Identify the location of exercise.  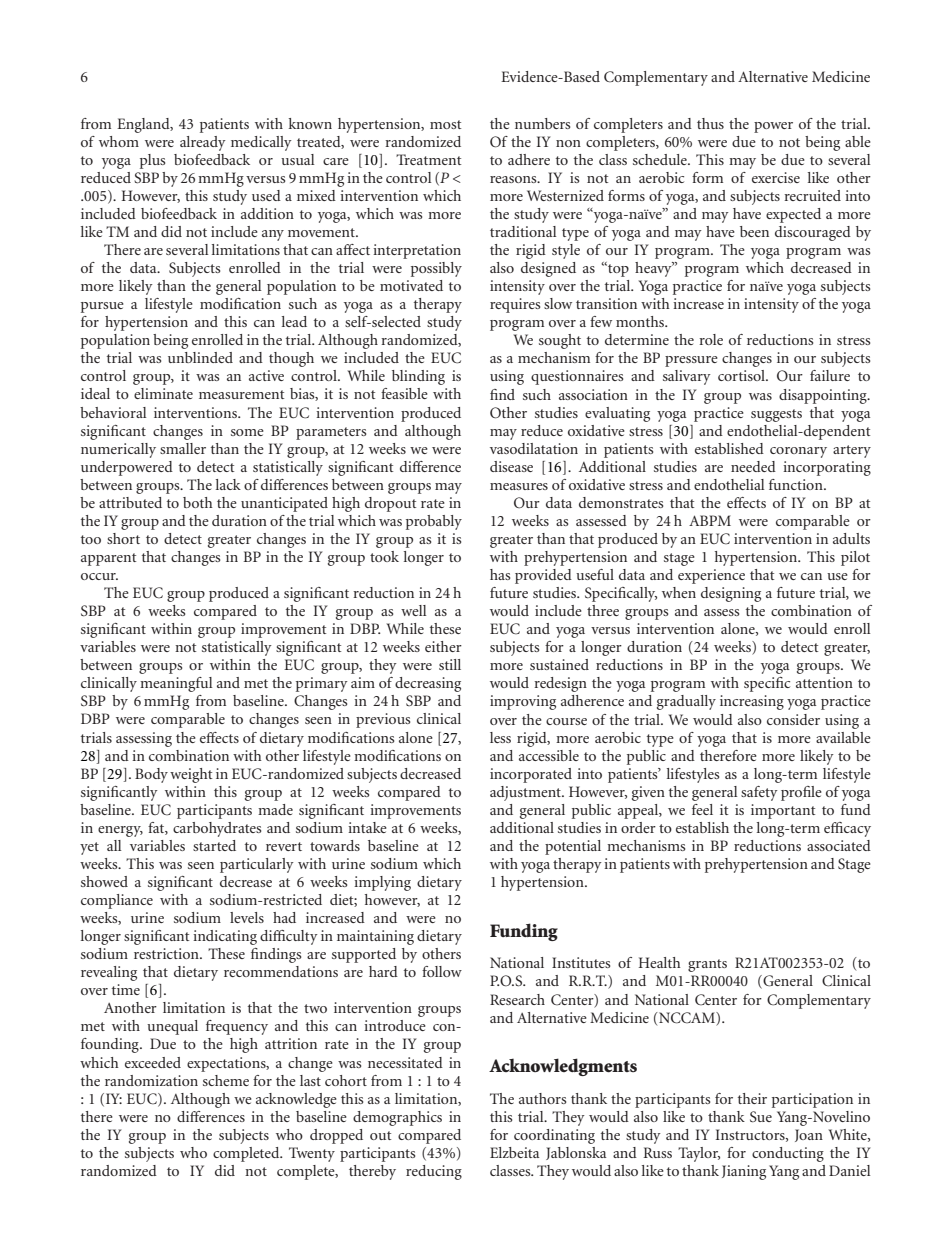
(776, 177).
